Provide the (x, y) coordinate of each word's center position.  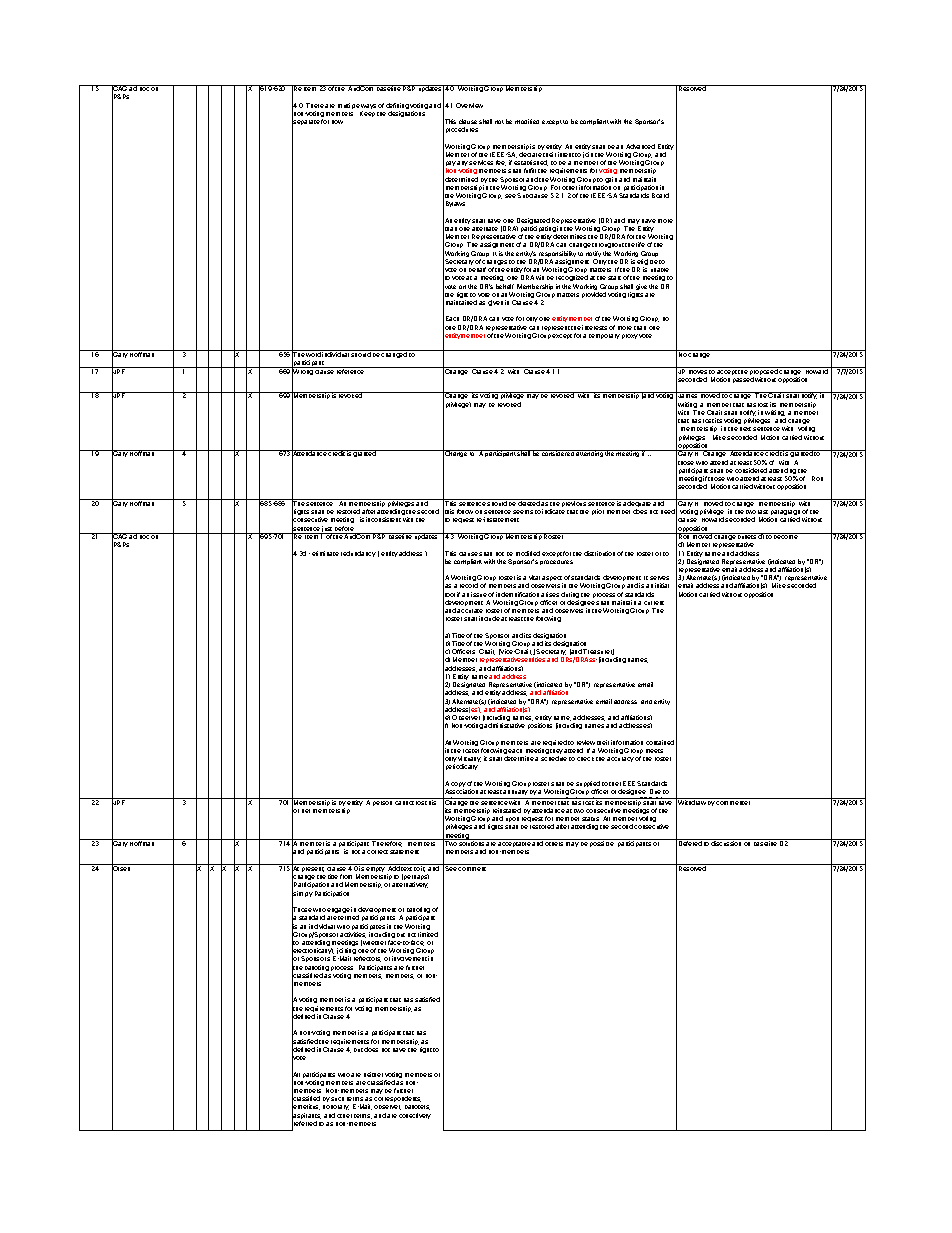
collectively (415, 1116)
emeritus (306, 1107)
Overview (469, 105)
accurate (470, 611)
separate (306, 123)
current (654, 603)
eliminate (325, 553)
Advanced (640, 146)
